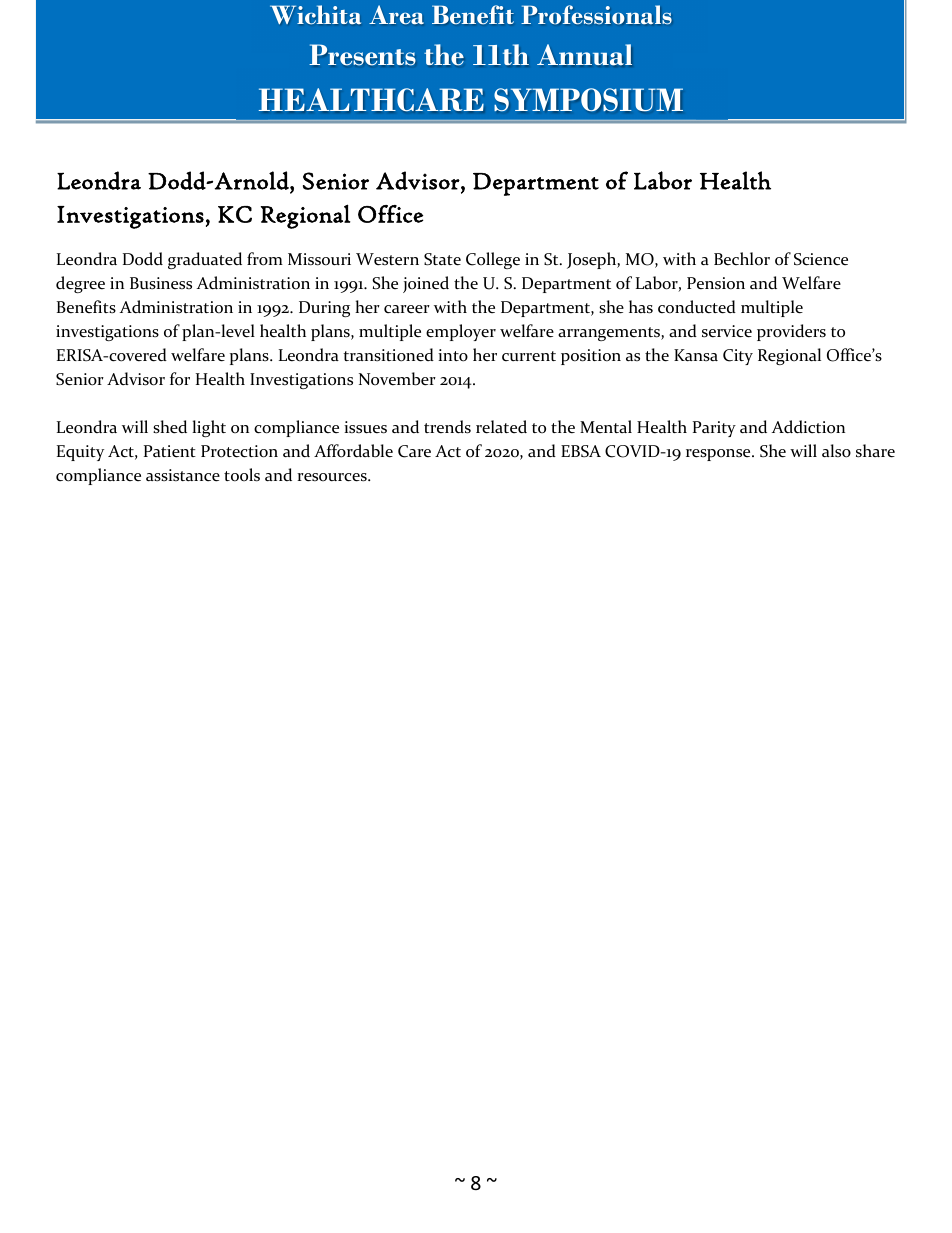 This screenshot has width=952, height=1233. I want to click on SYMPOSIUM, so click(588, 99).
